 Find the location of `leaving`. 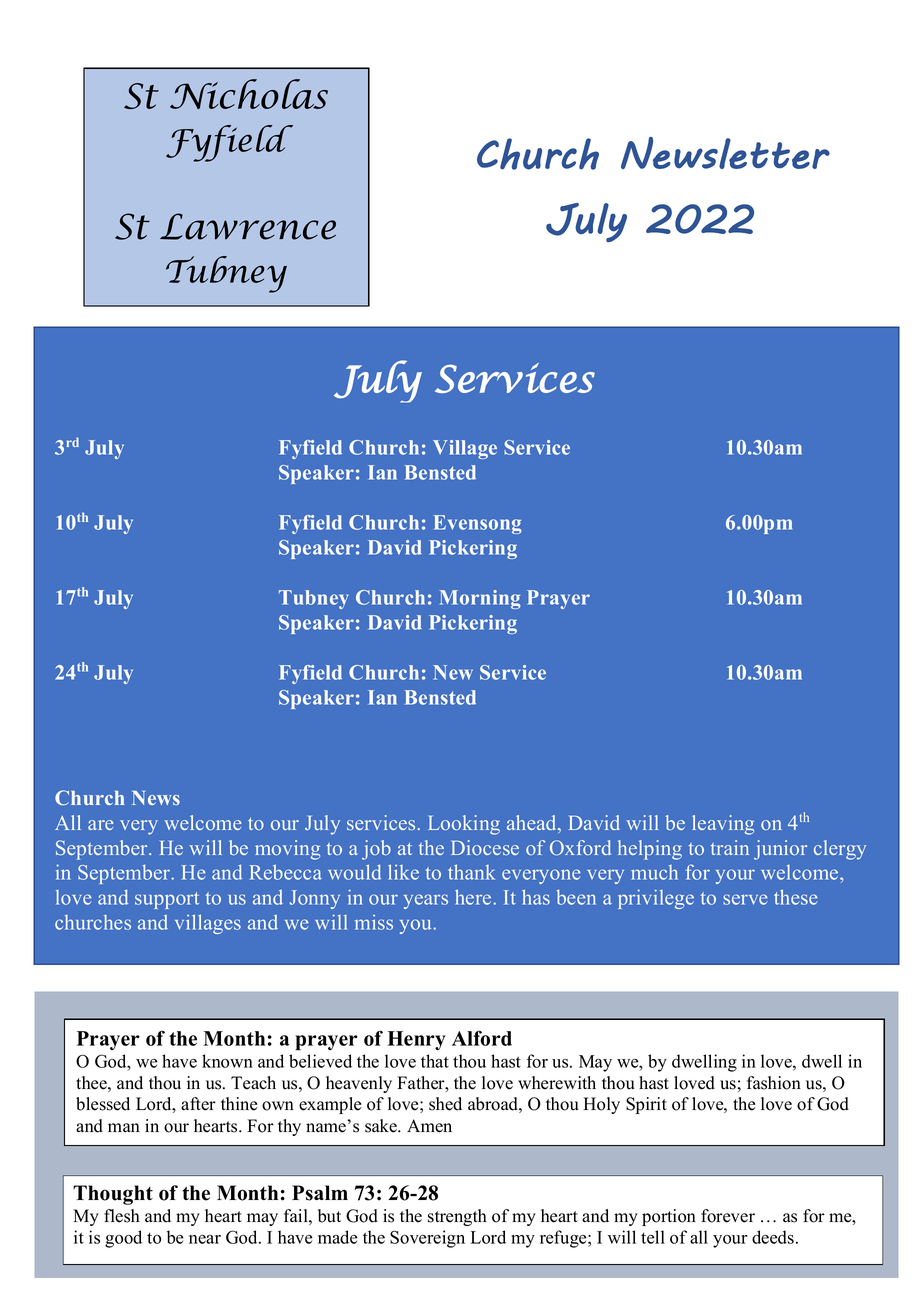

leaving is located at coordinates (723, 825).
